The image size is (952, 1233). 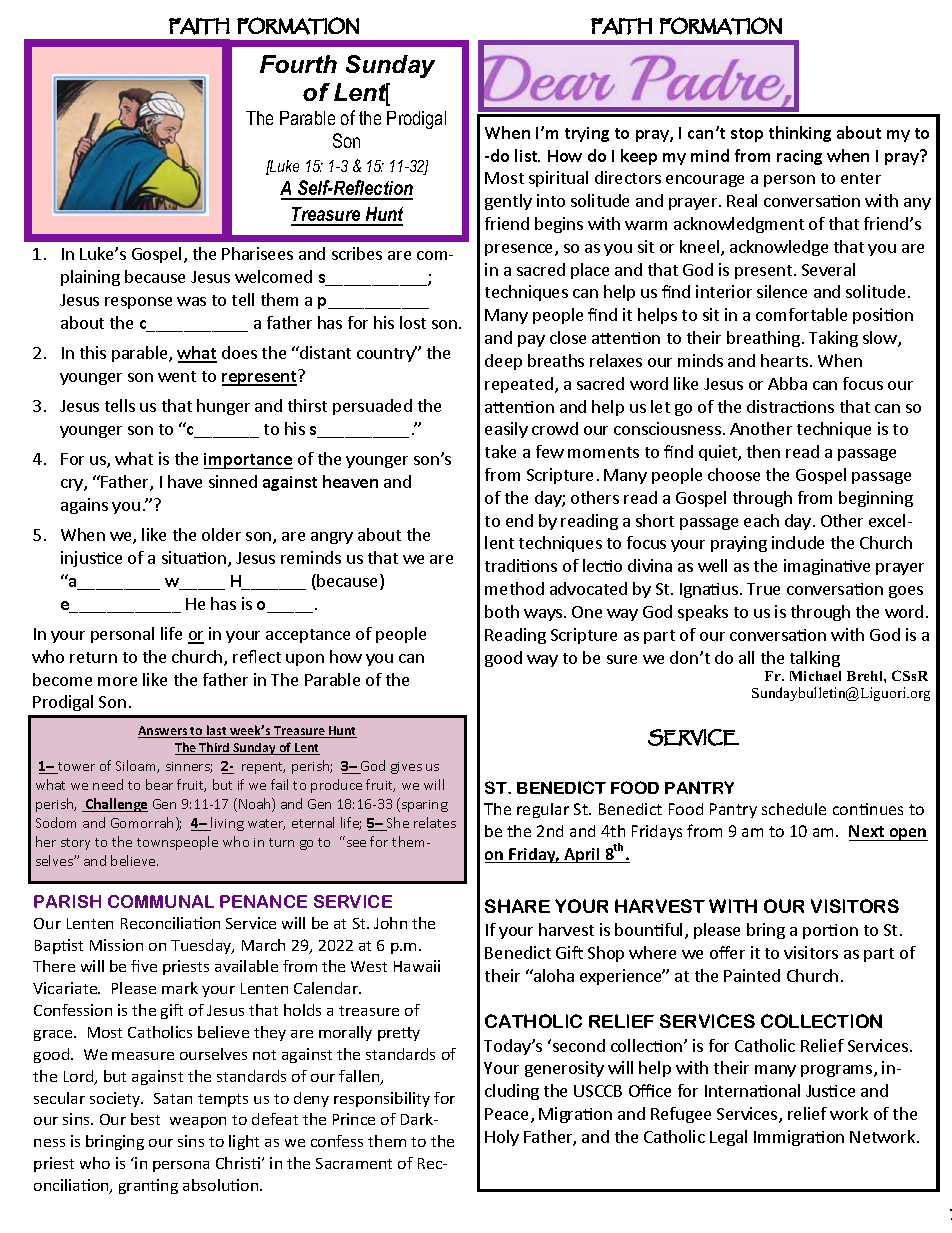 I want to click on schedule, so click(x=794, y=809).
